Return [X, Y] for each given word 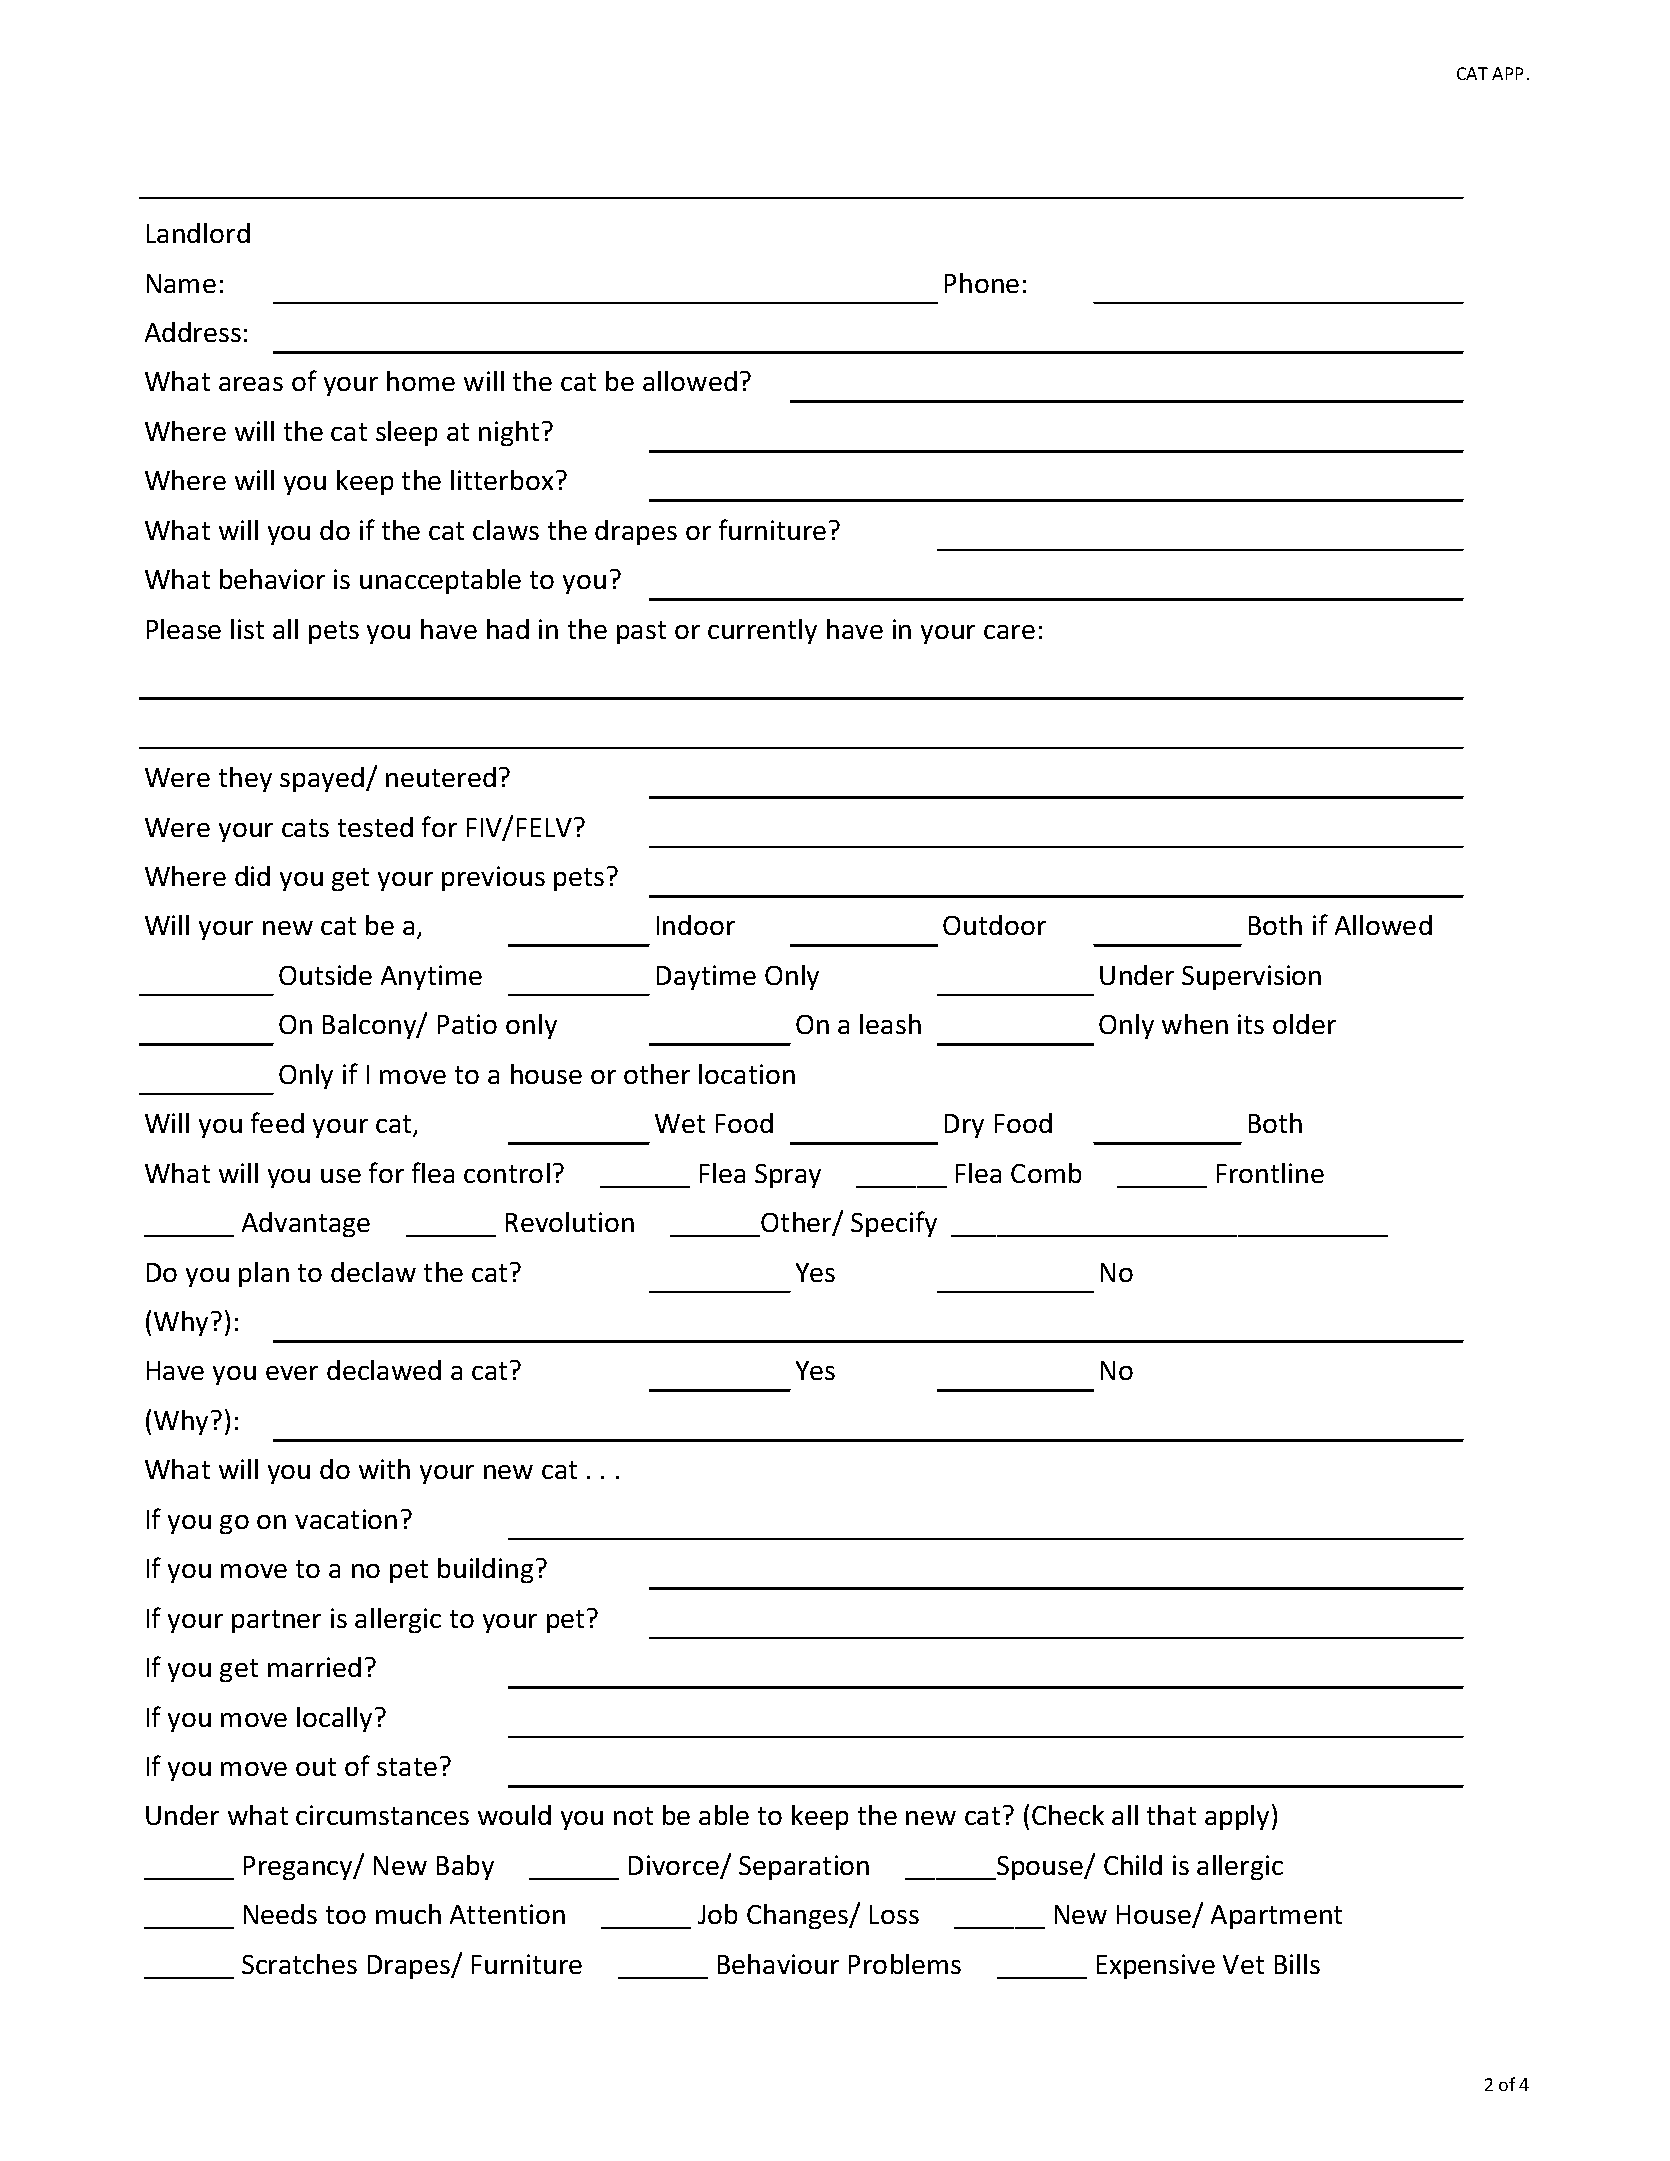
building [485, 1570]
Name [181, 283]
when [1195, 1024]
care [1009, 632]
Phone [982, 283]
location [747, 1074]
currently [762, 631]
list [247, 629]
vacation [346, 1519]
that [1171, 1815]
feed [277, 1122]
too [346, 1915]
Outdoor [994, 925]
